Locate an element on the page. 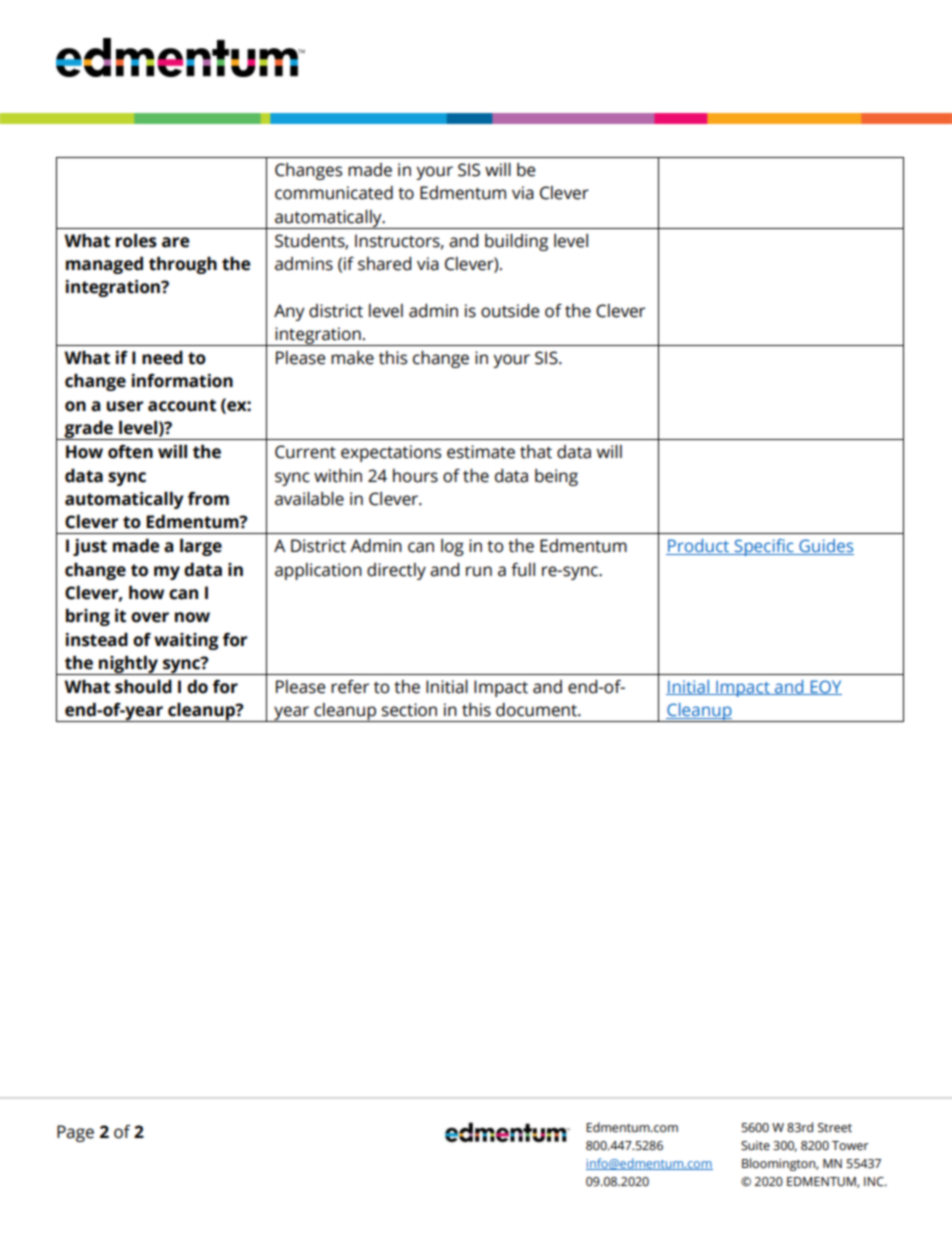 The height and width of the image is (1233, 952). Specific is located at coordinates (764, 547).
